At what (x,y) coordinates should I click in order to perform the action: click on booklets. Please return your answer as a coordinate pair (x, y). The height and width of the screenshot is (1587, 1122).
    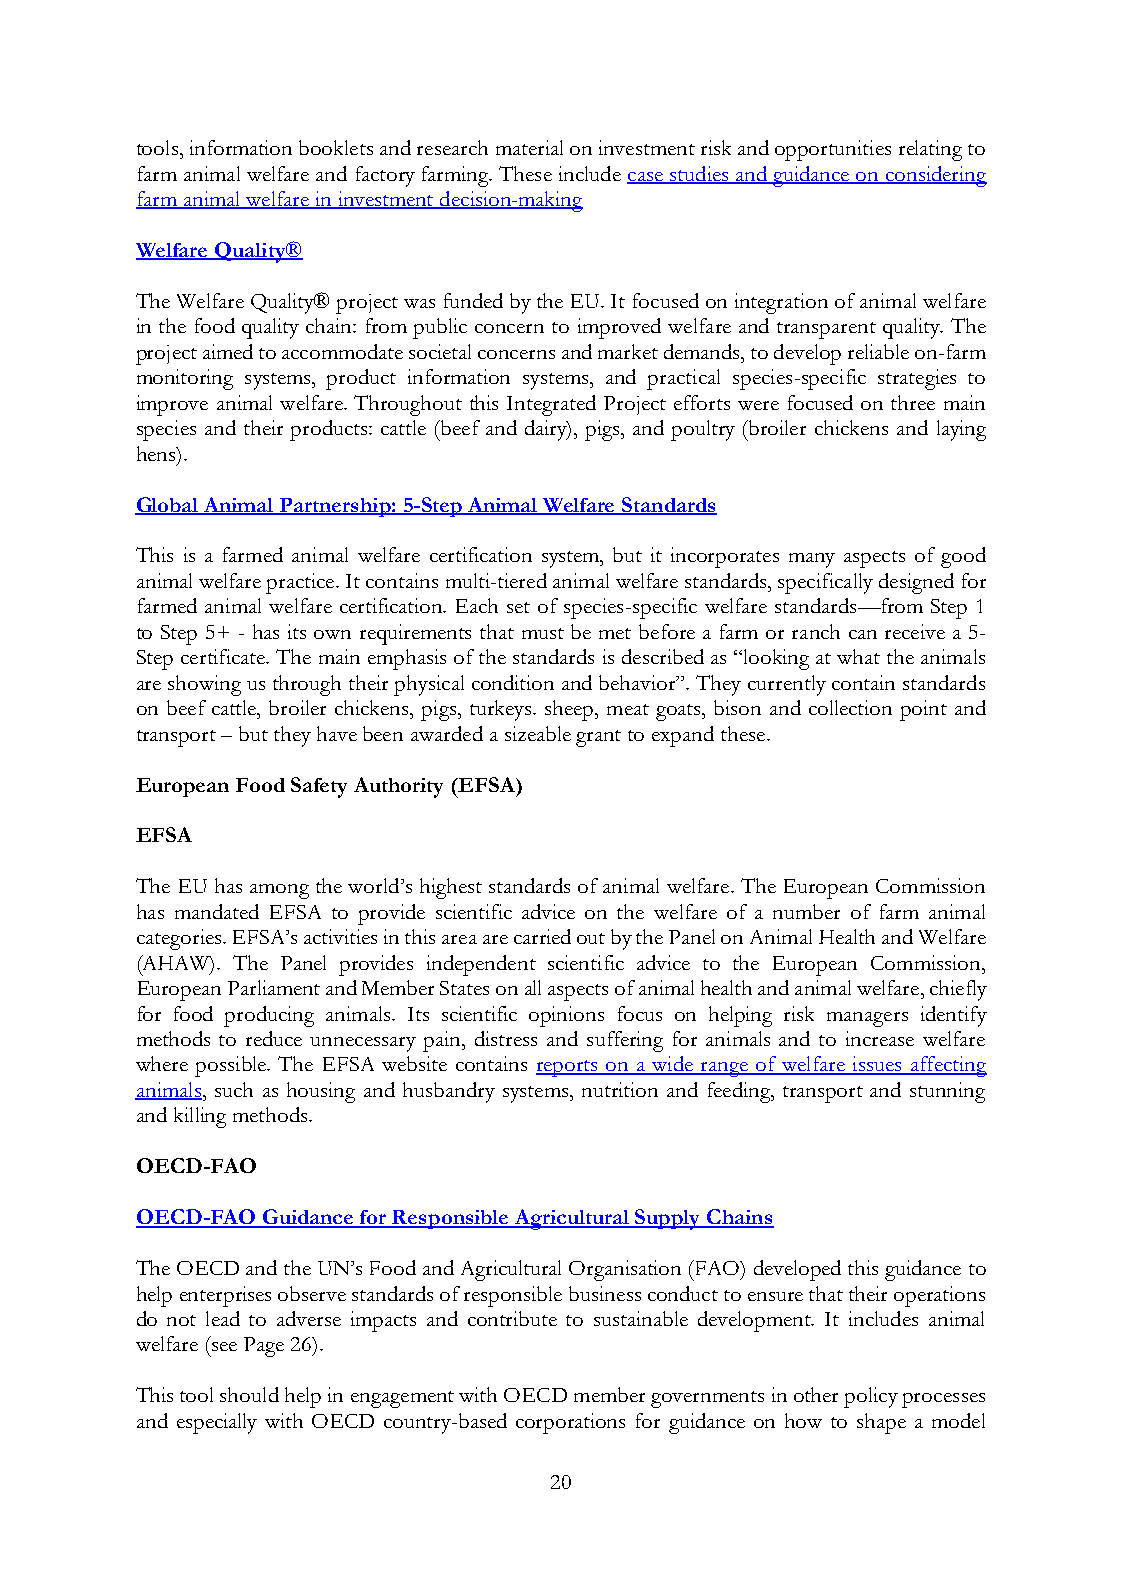
    Looking at the image, I should click on (336, 147).
